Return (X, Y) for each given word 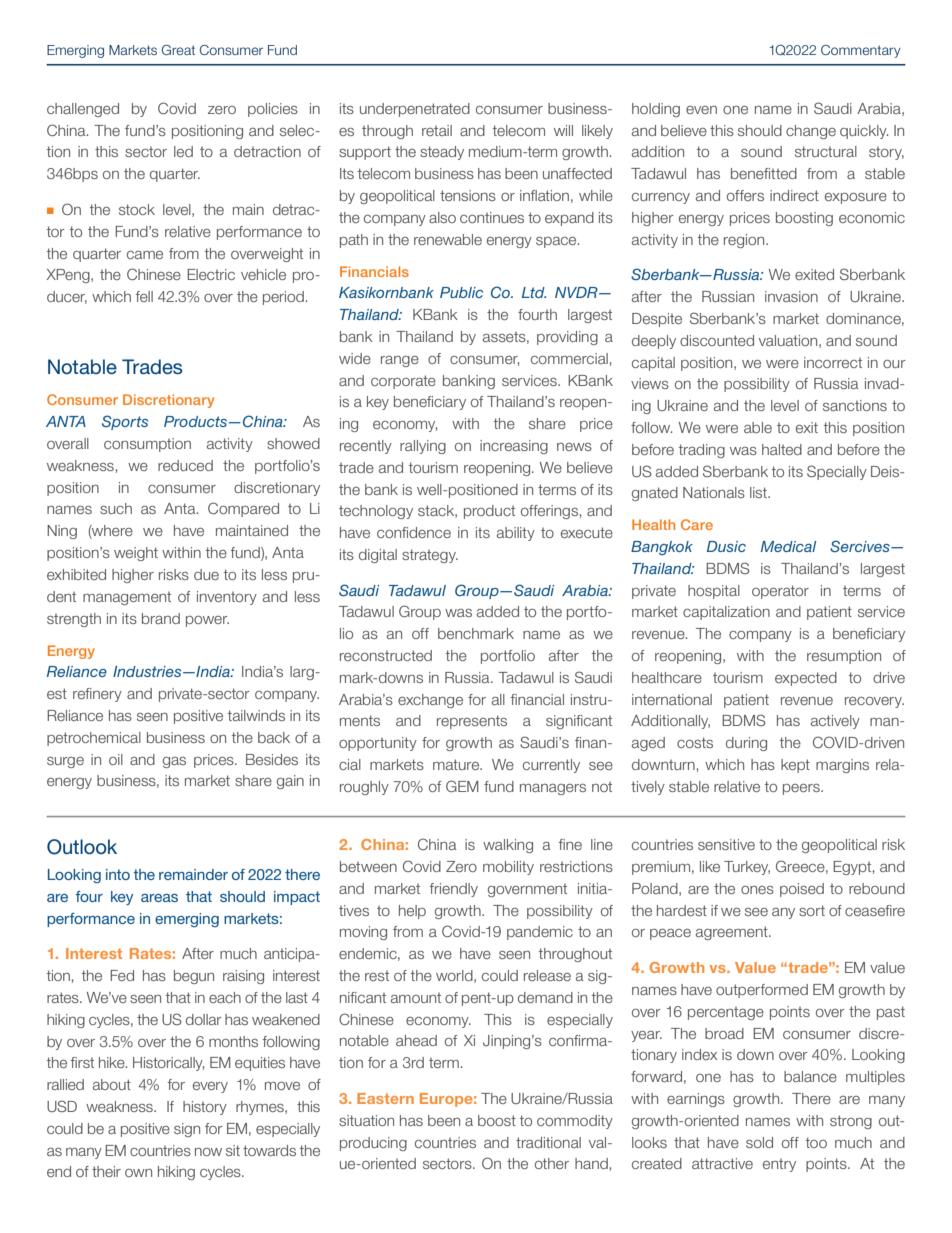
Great (178, 50)
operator (780, 592)
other (552, 1163)
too (816, 1142)
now (208, 1152)
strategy (430, 556)
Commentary (861, 51)
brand (161, 618)
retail (437, 130)
